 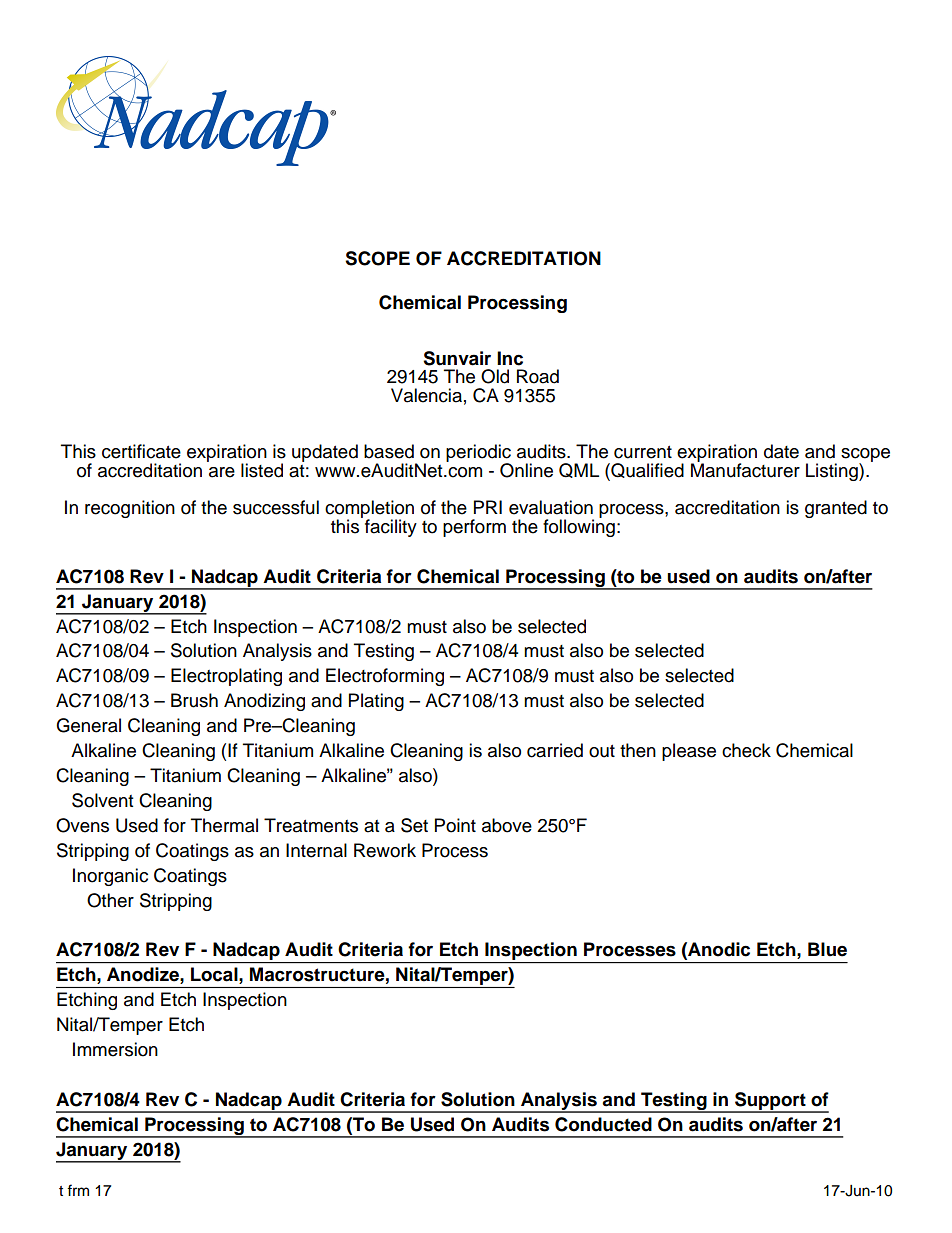 I want to click on Valencia, so click(x=426, y=395).
